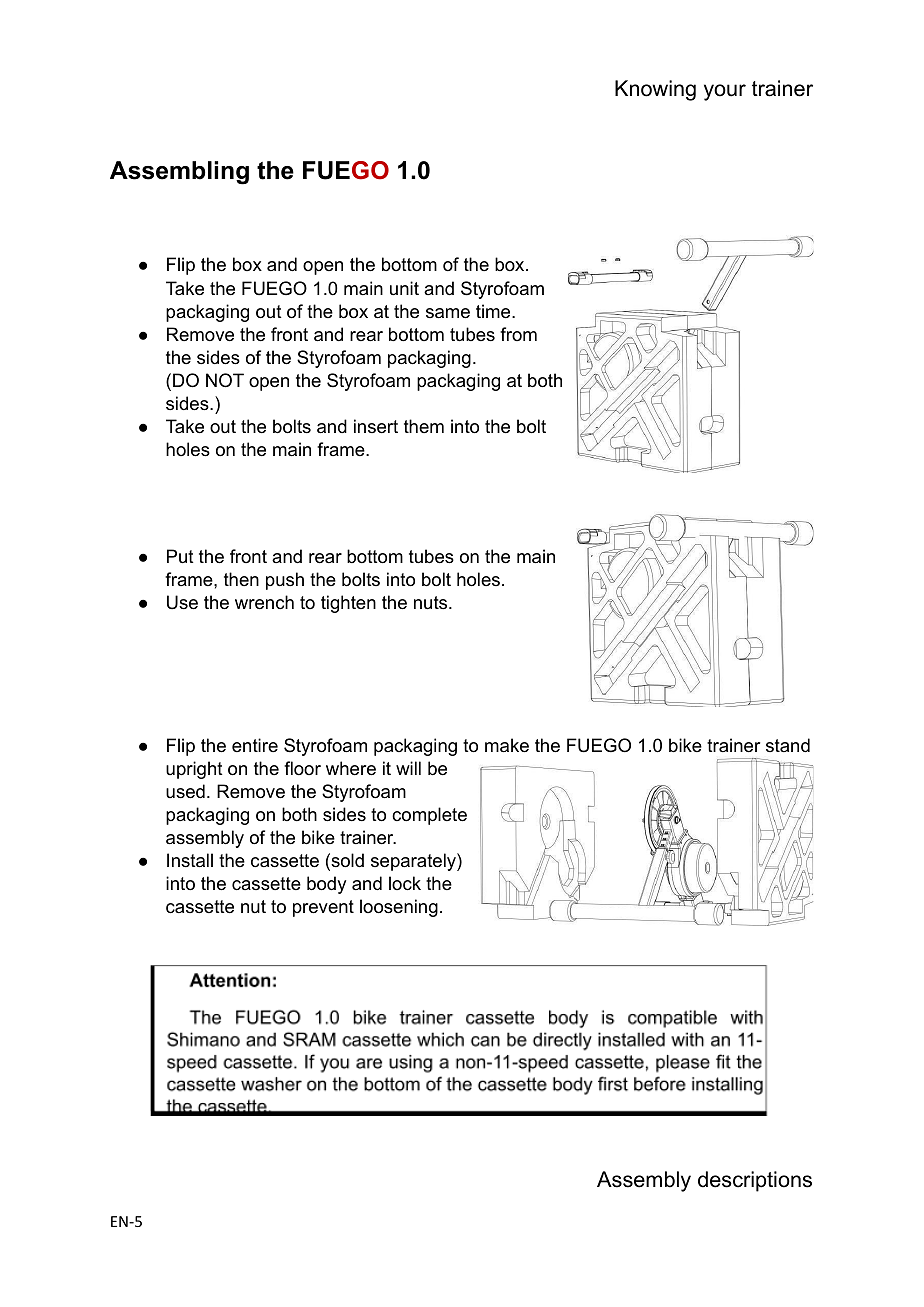 Image resolution: width=924 pixels, height=1307 pixels. I want to click on then, so click(241, 579).
